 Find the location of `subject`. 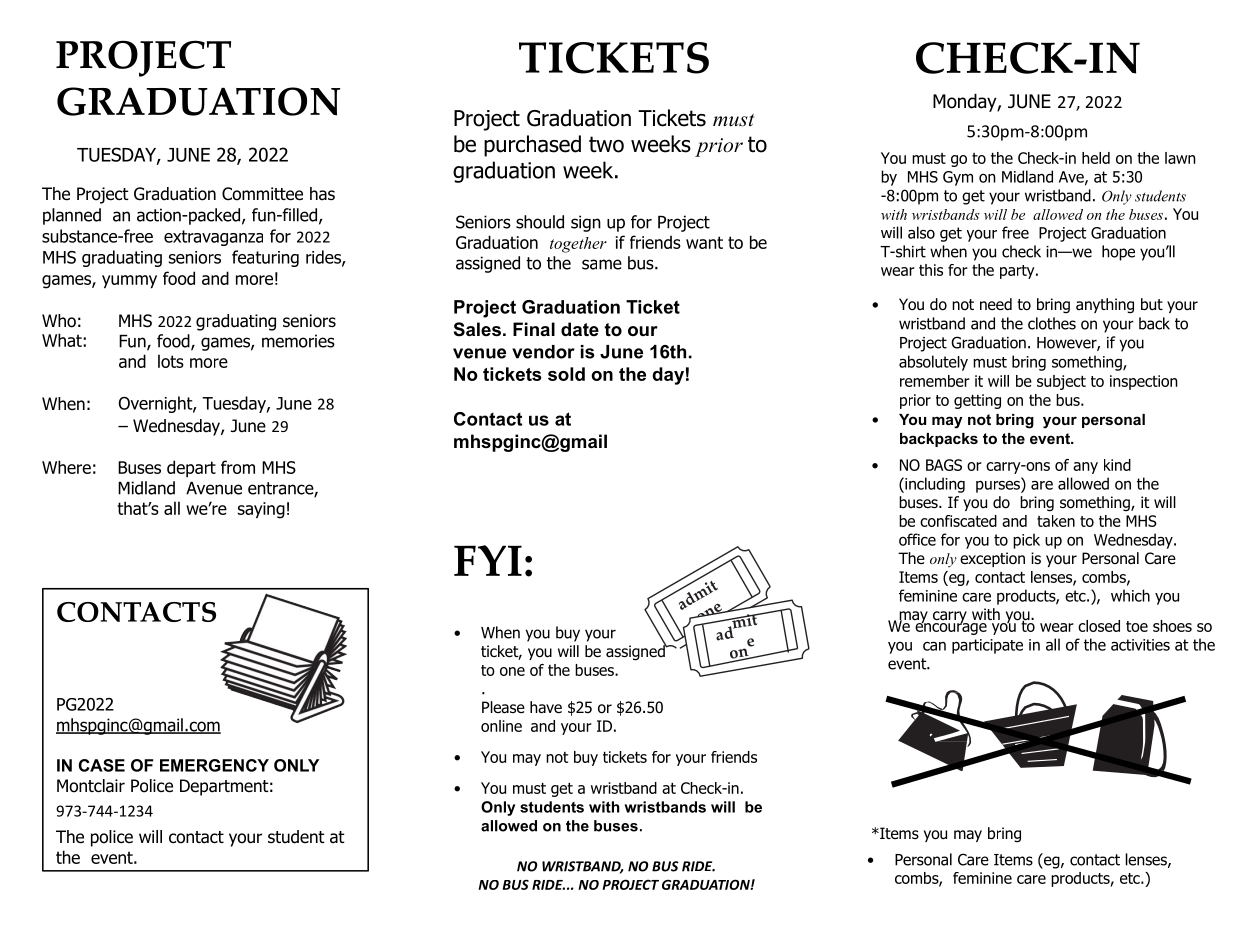

subject is located at coordinates (1061, 382).
